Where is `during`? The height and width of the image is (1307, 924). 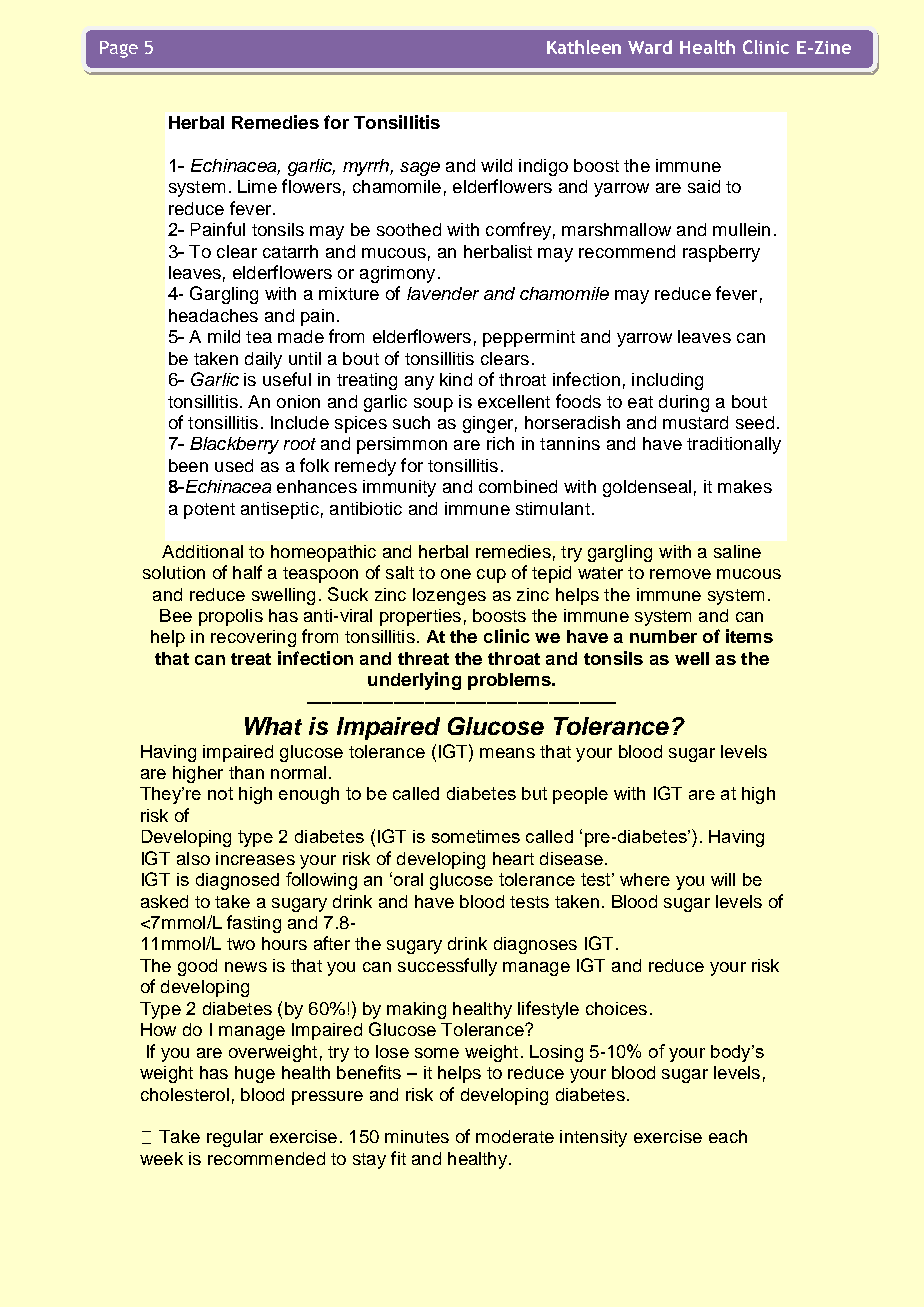
during is located at coordinates (684, 403).
